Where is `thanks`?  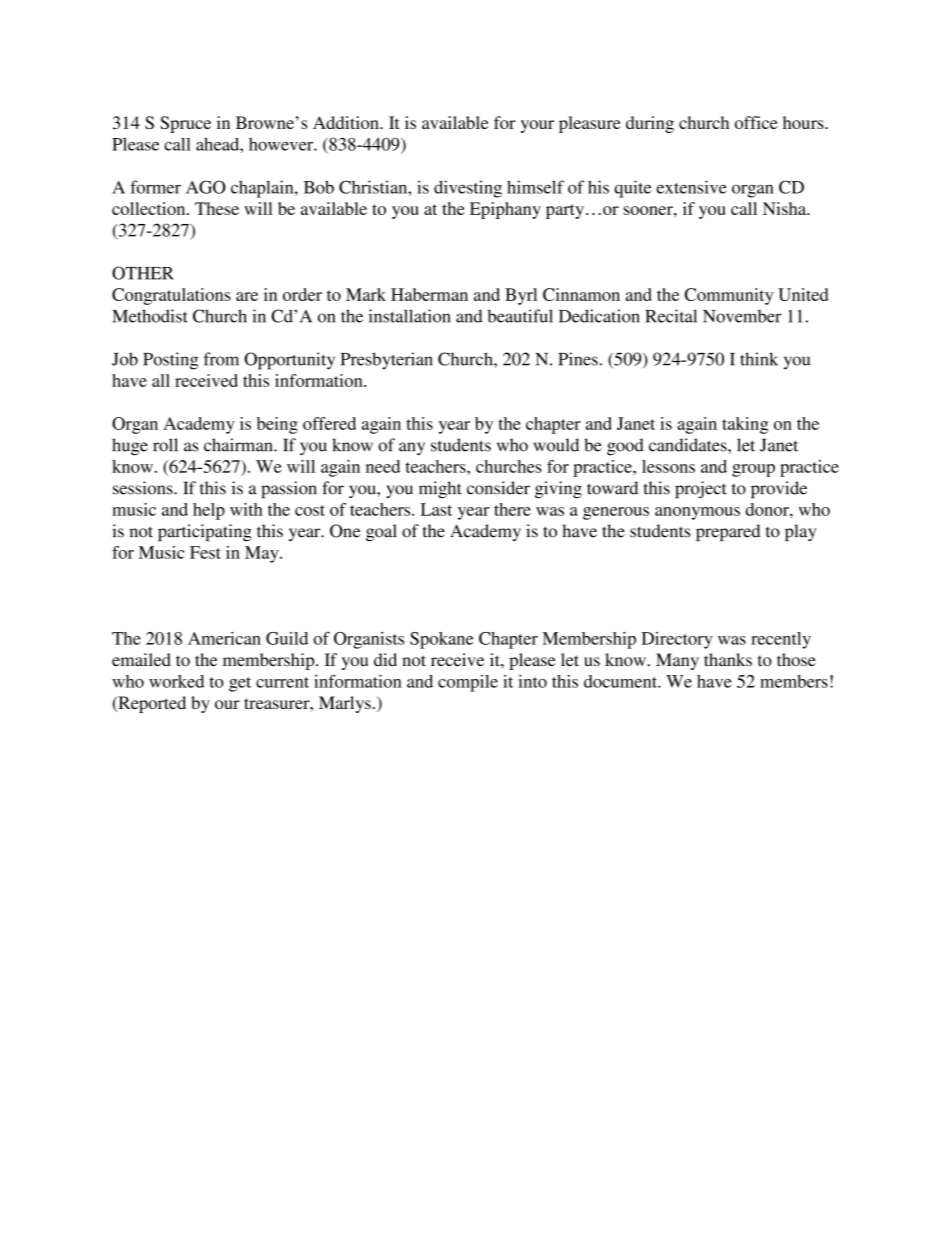
thanks is located at coordinates (728, 659).
